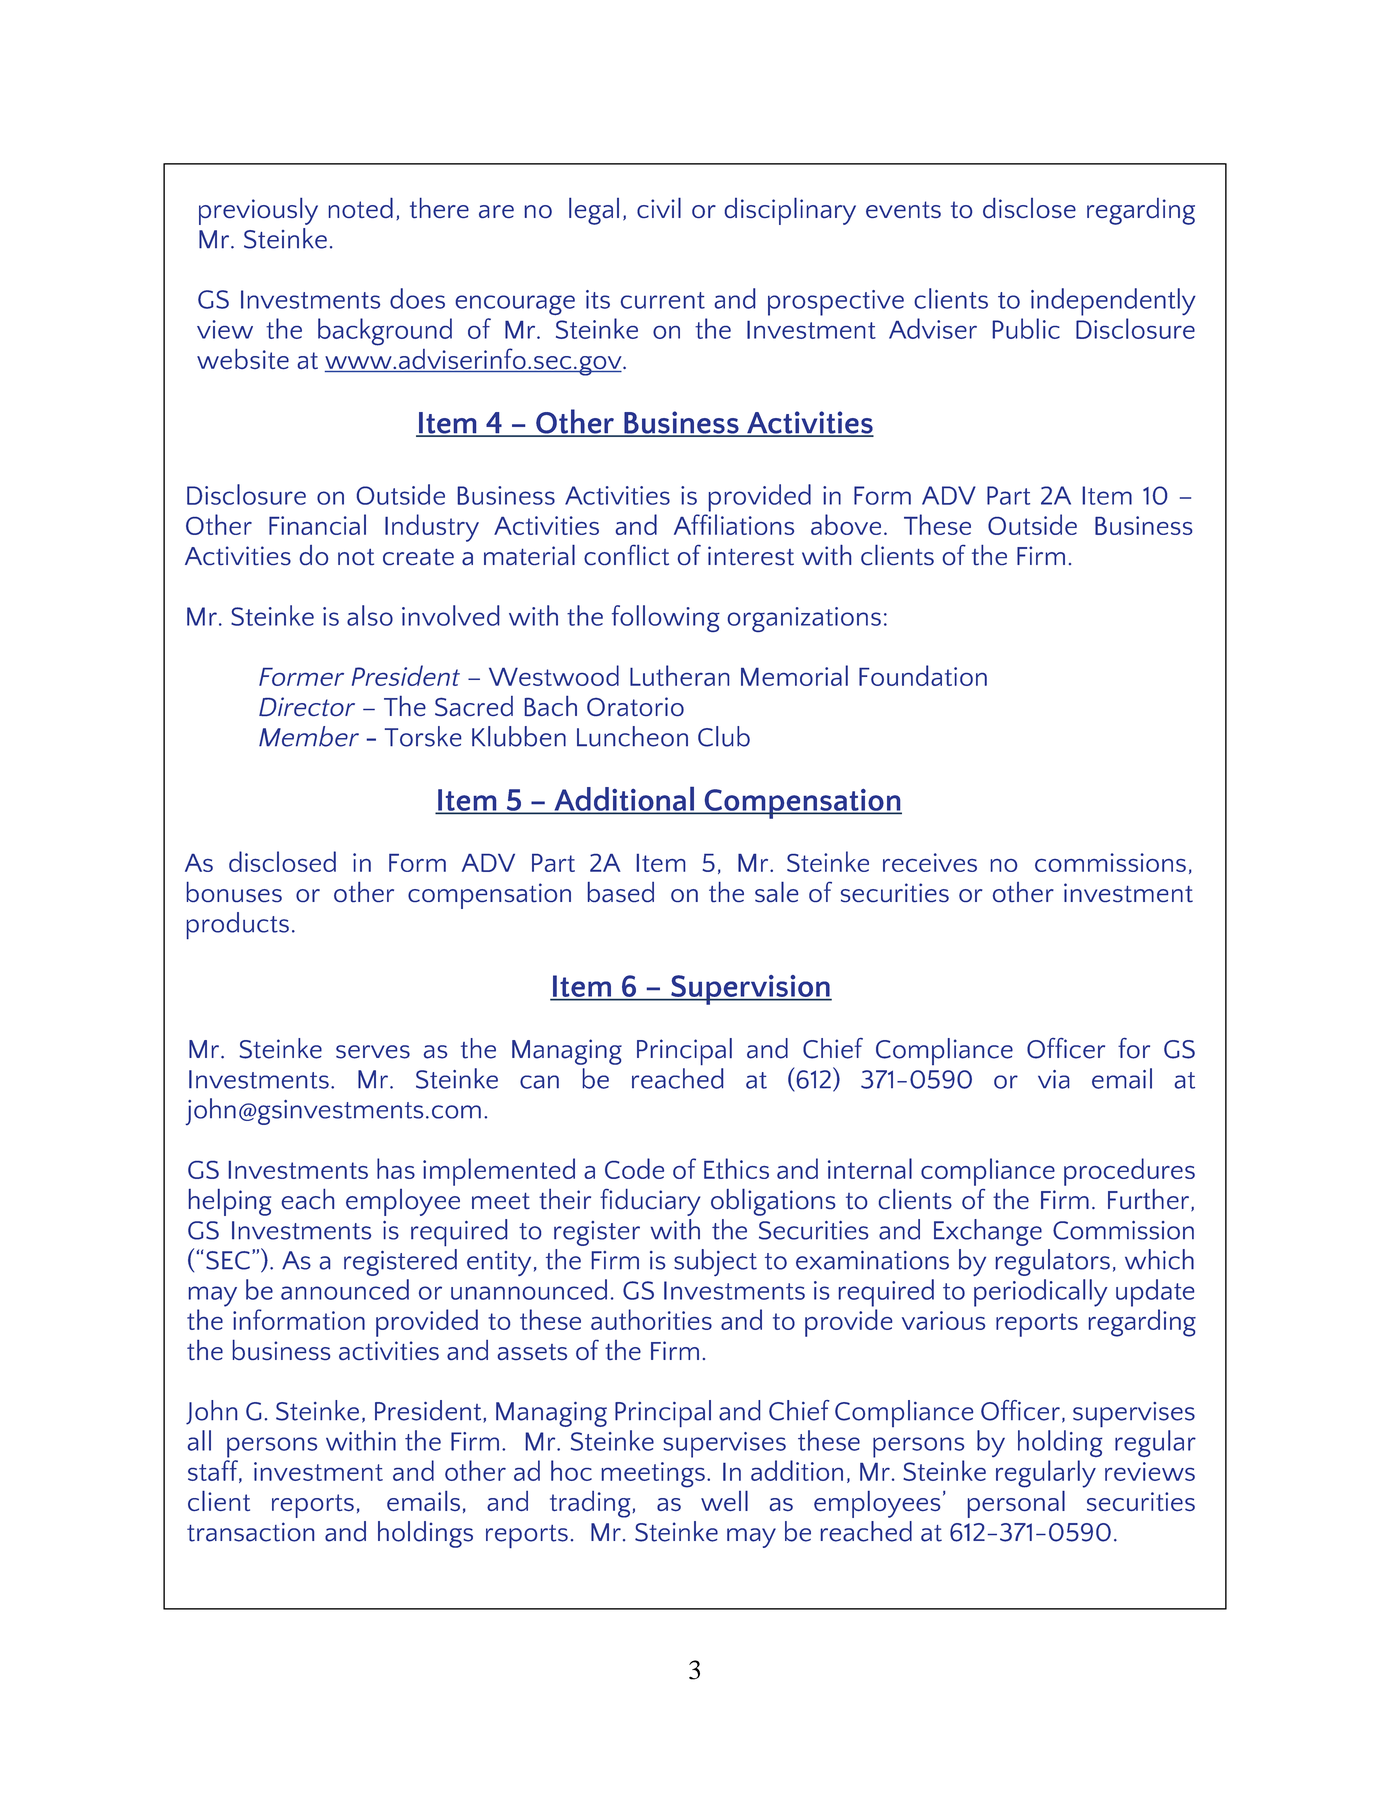 The height and width of the screenshot is (1798, 1390). I want to click on based, so click(621, 892).
